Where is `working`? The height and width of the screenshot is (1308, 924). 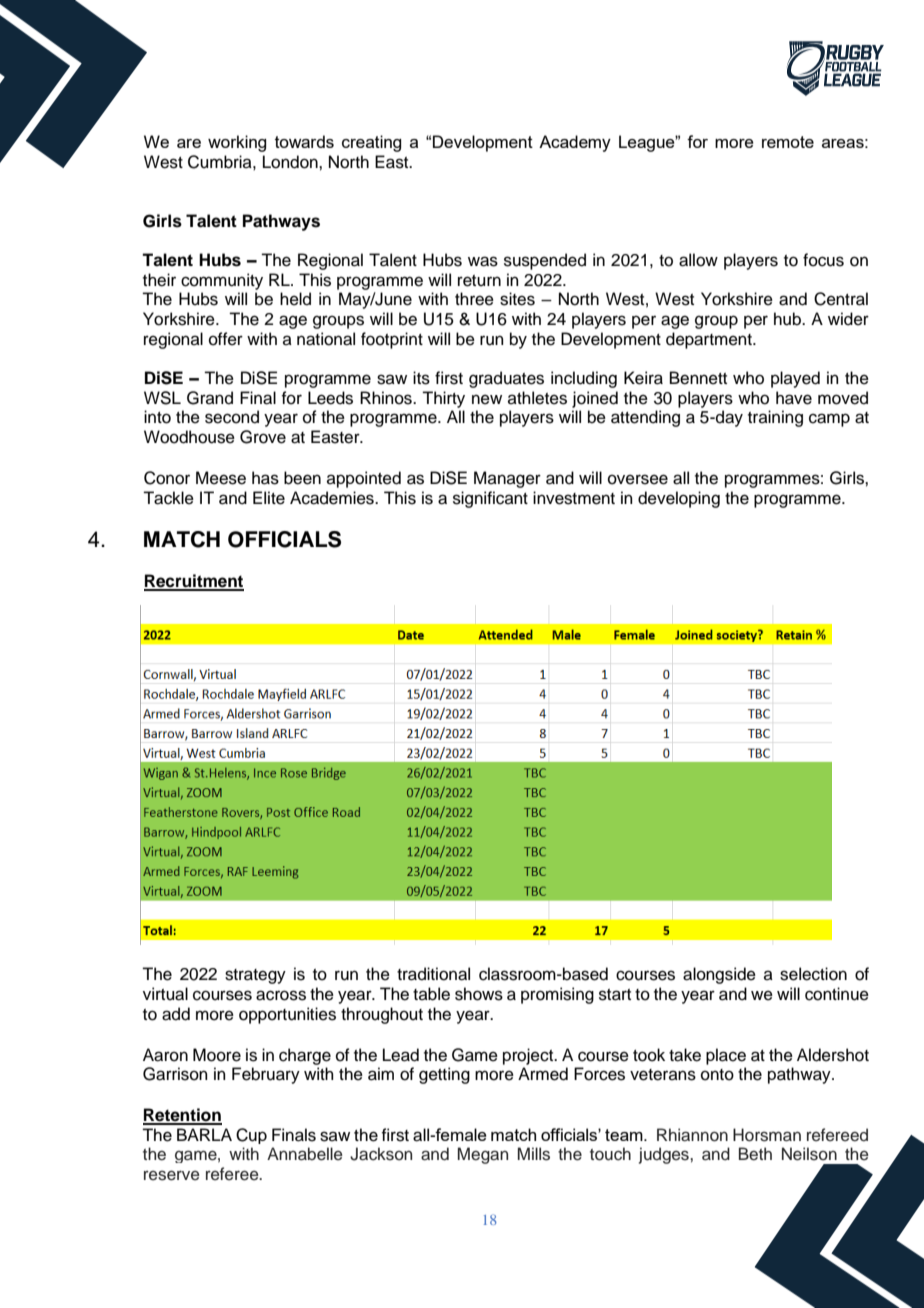
working is located at coordinates (237, 143).
